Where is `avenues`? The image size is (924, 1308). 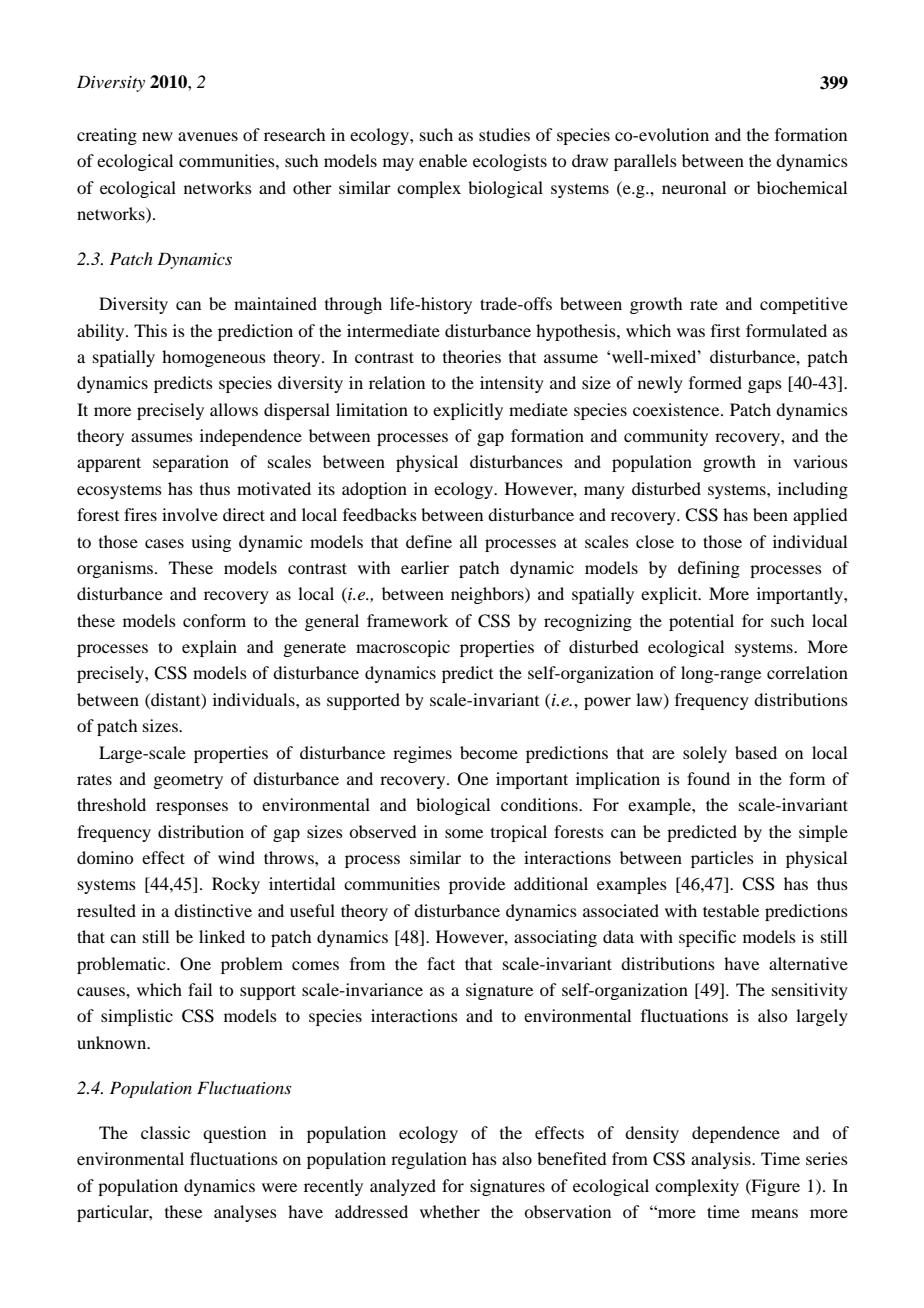
avenues is located at coordinates (208, 136).
